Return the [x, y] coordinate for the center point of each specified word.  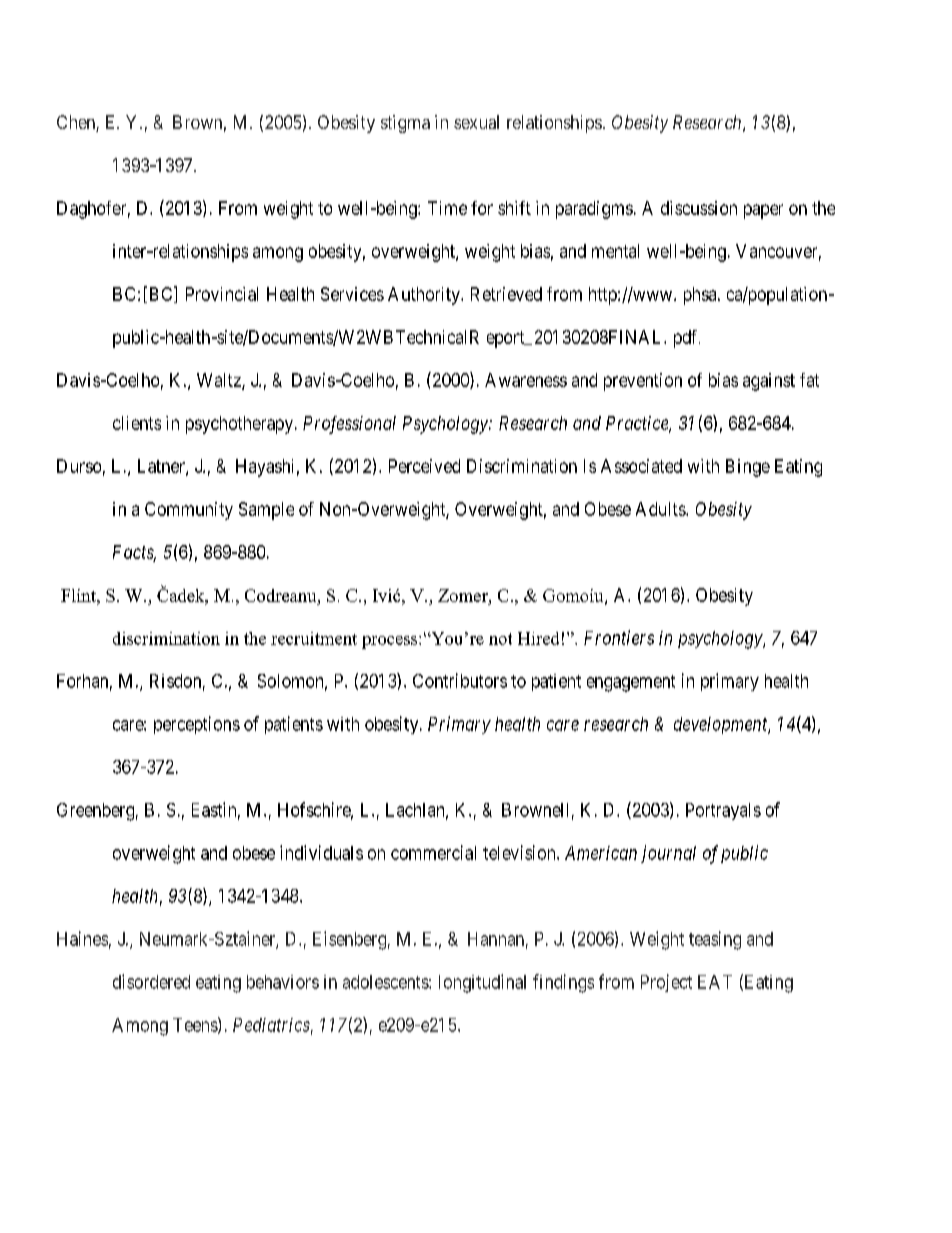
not [500, 639]
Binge [748, 468]
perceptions [197, 725]
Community [189, 511]
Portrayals [723, 811]
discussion [699, 208]
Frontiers [619, 637]
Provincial [222, 294]
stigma [405, 124]
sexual [476, 122]
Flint [79, 595]
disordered [151, 981]
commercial [433, 852]
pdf [687, 339]
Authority [425, 296]
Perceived [424, 466]
